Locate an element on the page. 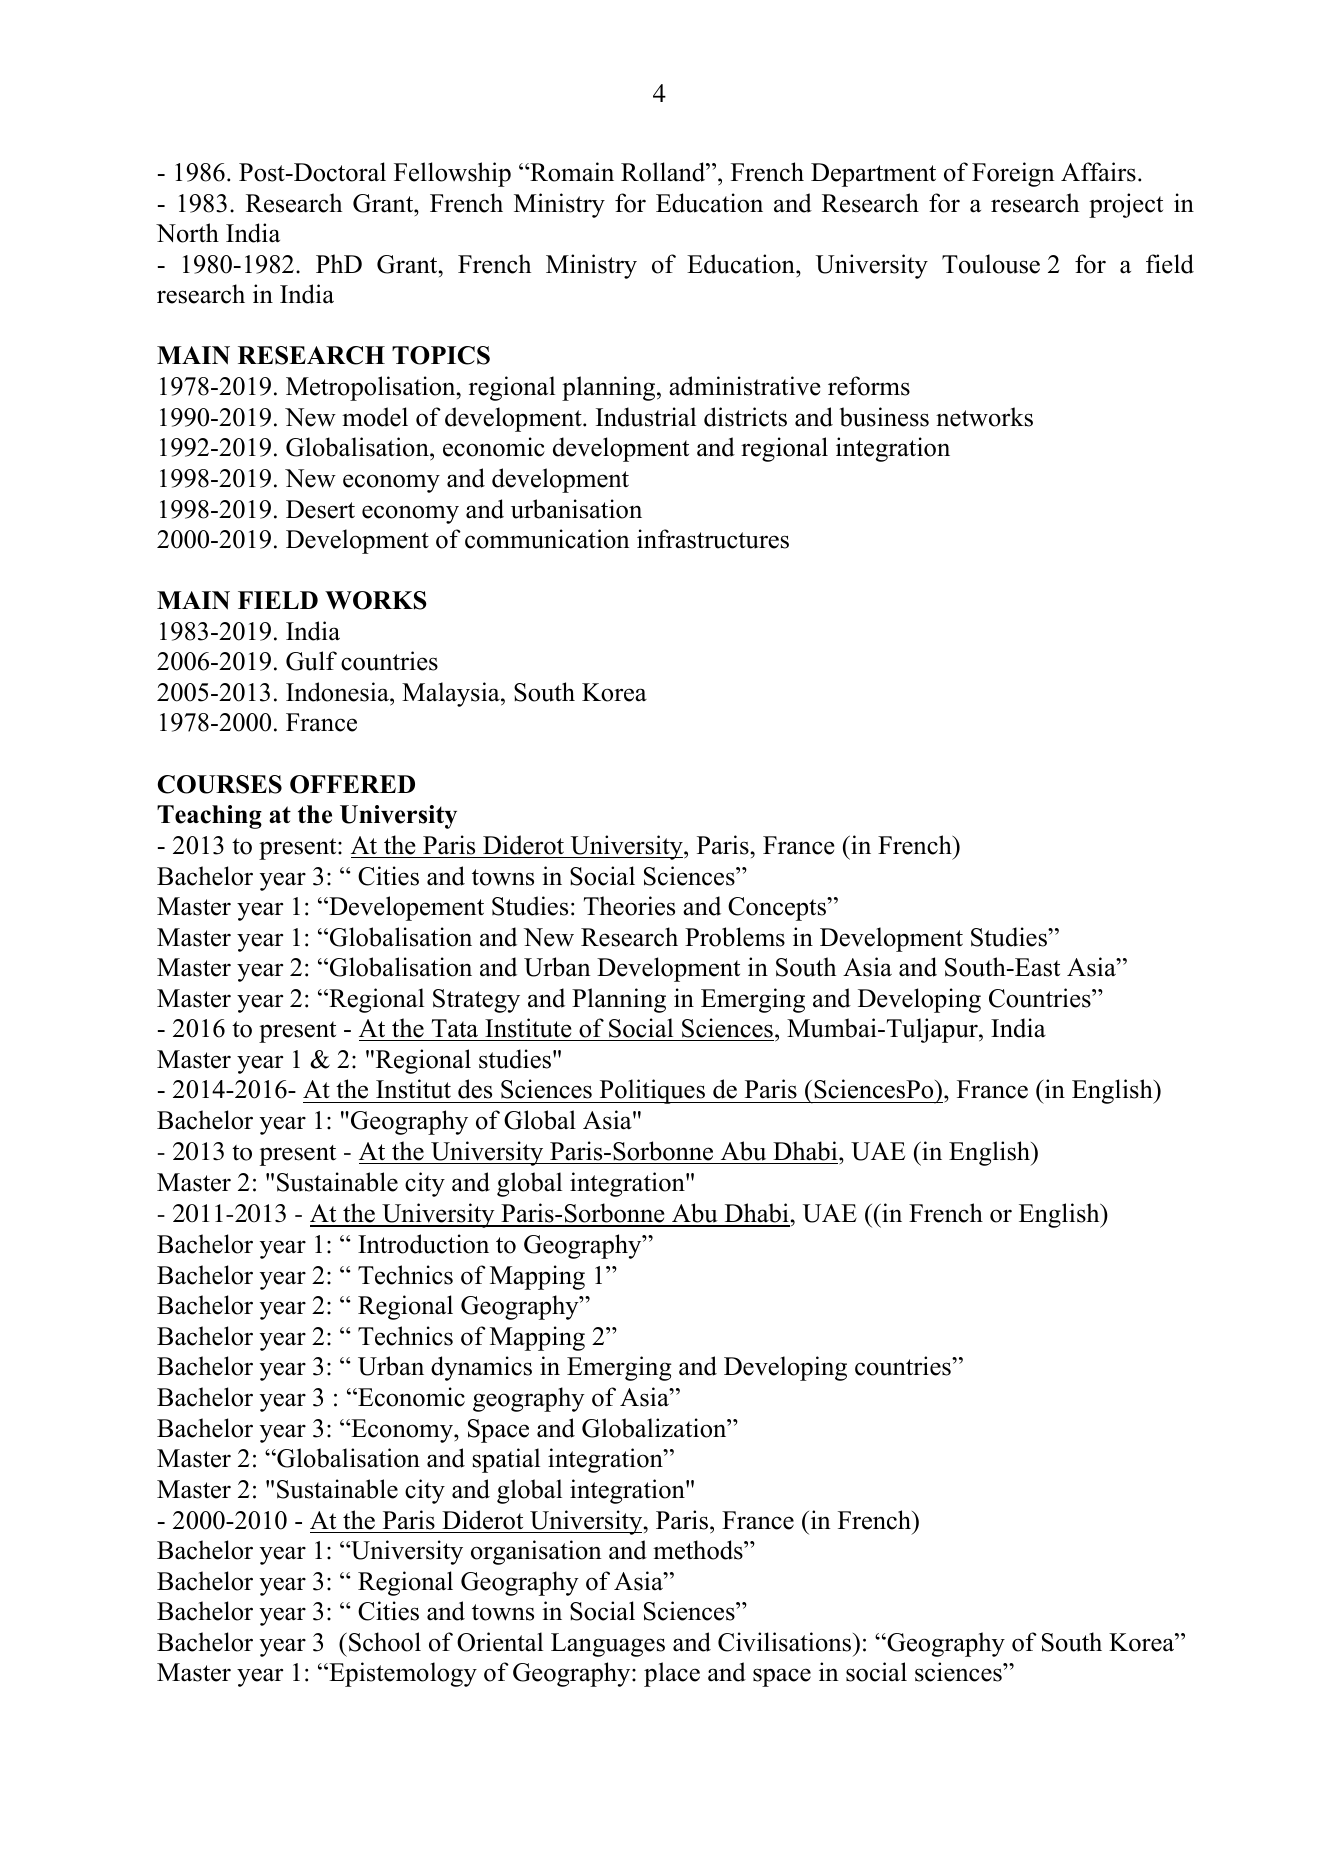  Introduction is located at coordinates (423, 1244).
